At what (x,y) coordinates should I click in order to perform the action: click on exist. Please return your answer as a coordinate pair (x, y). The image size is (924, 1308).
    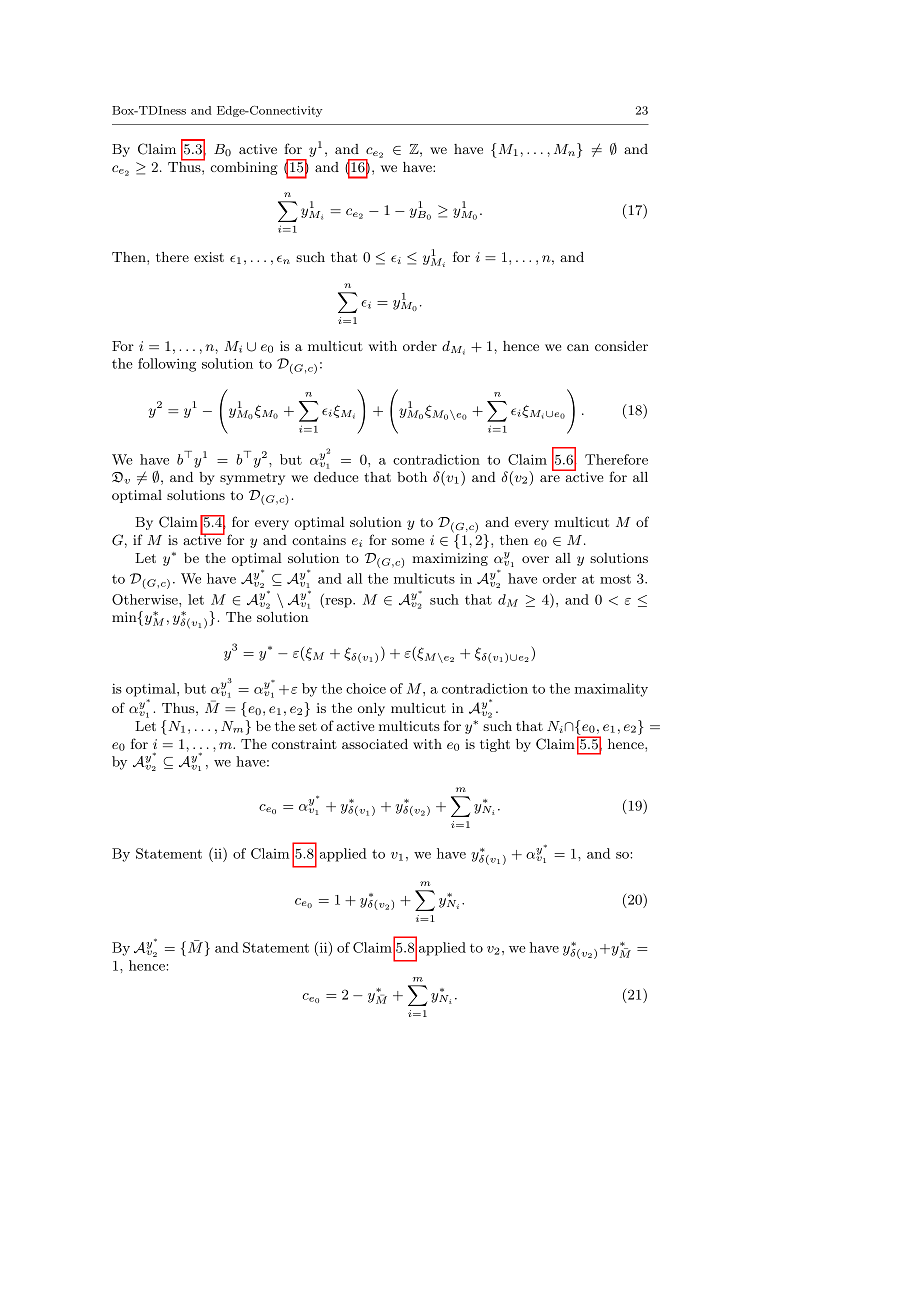
    Looking at the image, I should click on (209, 257).
